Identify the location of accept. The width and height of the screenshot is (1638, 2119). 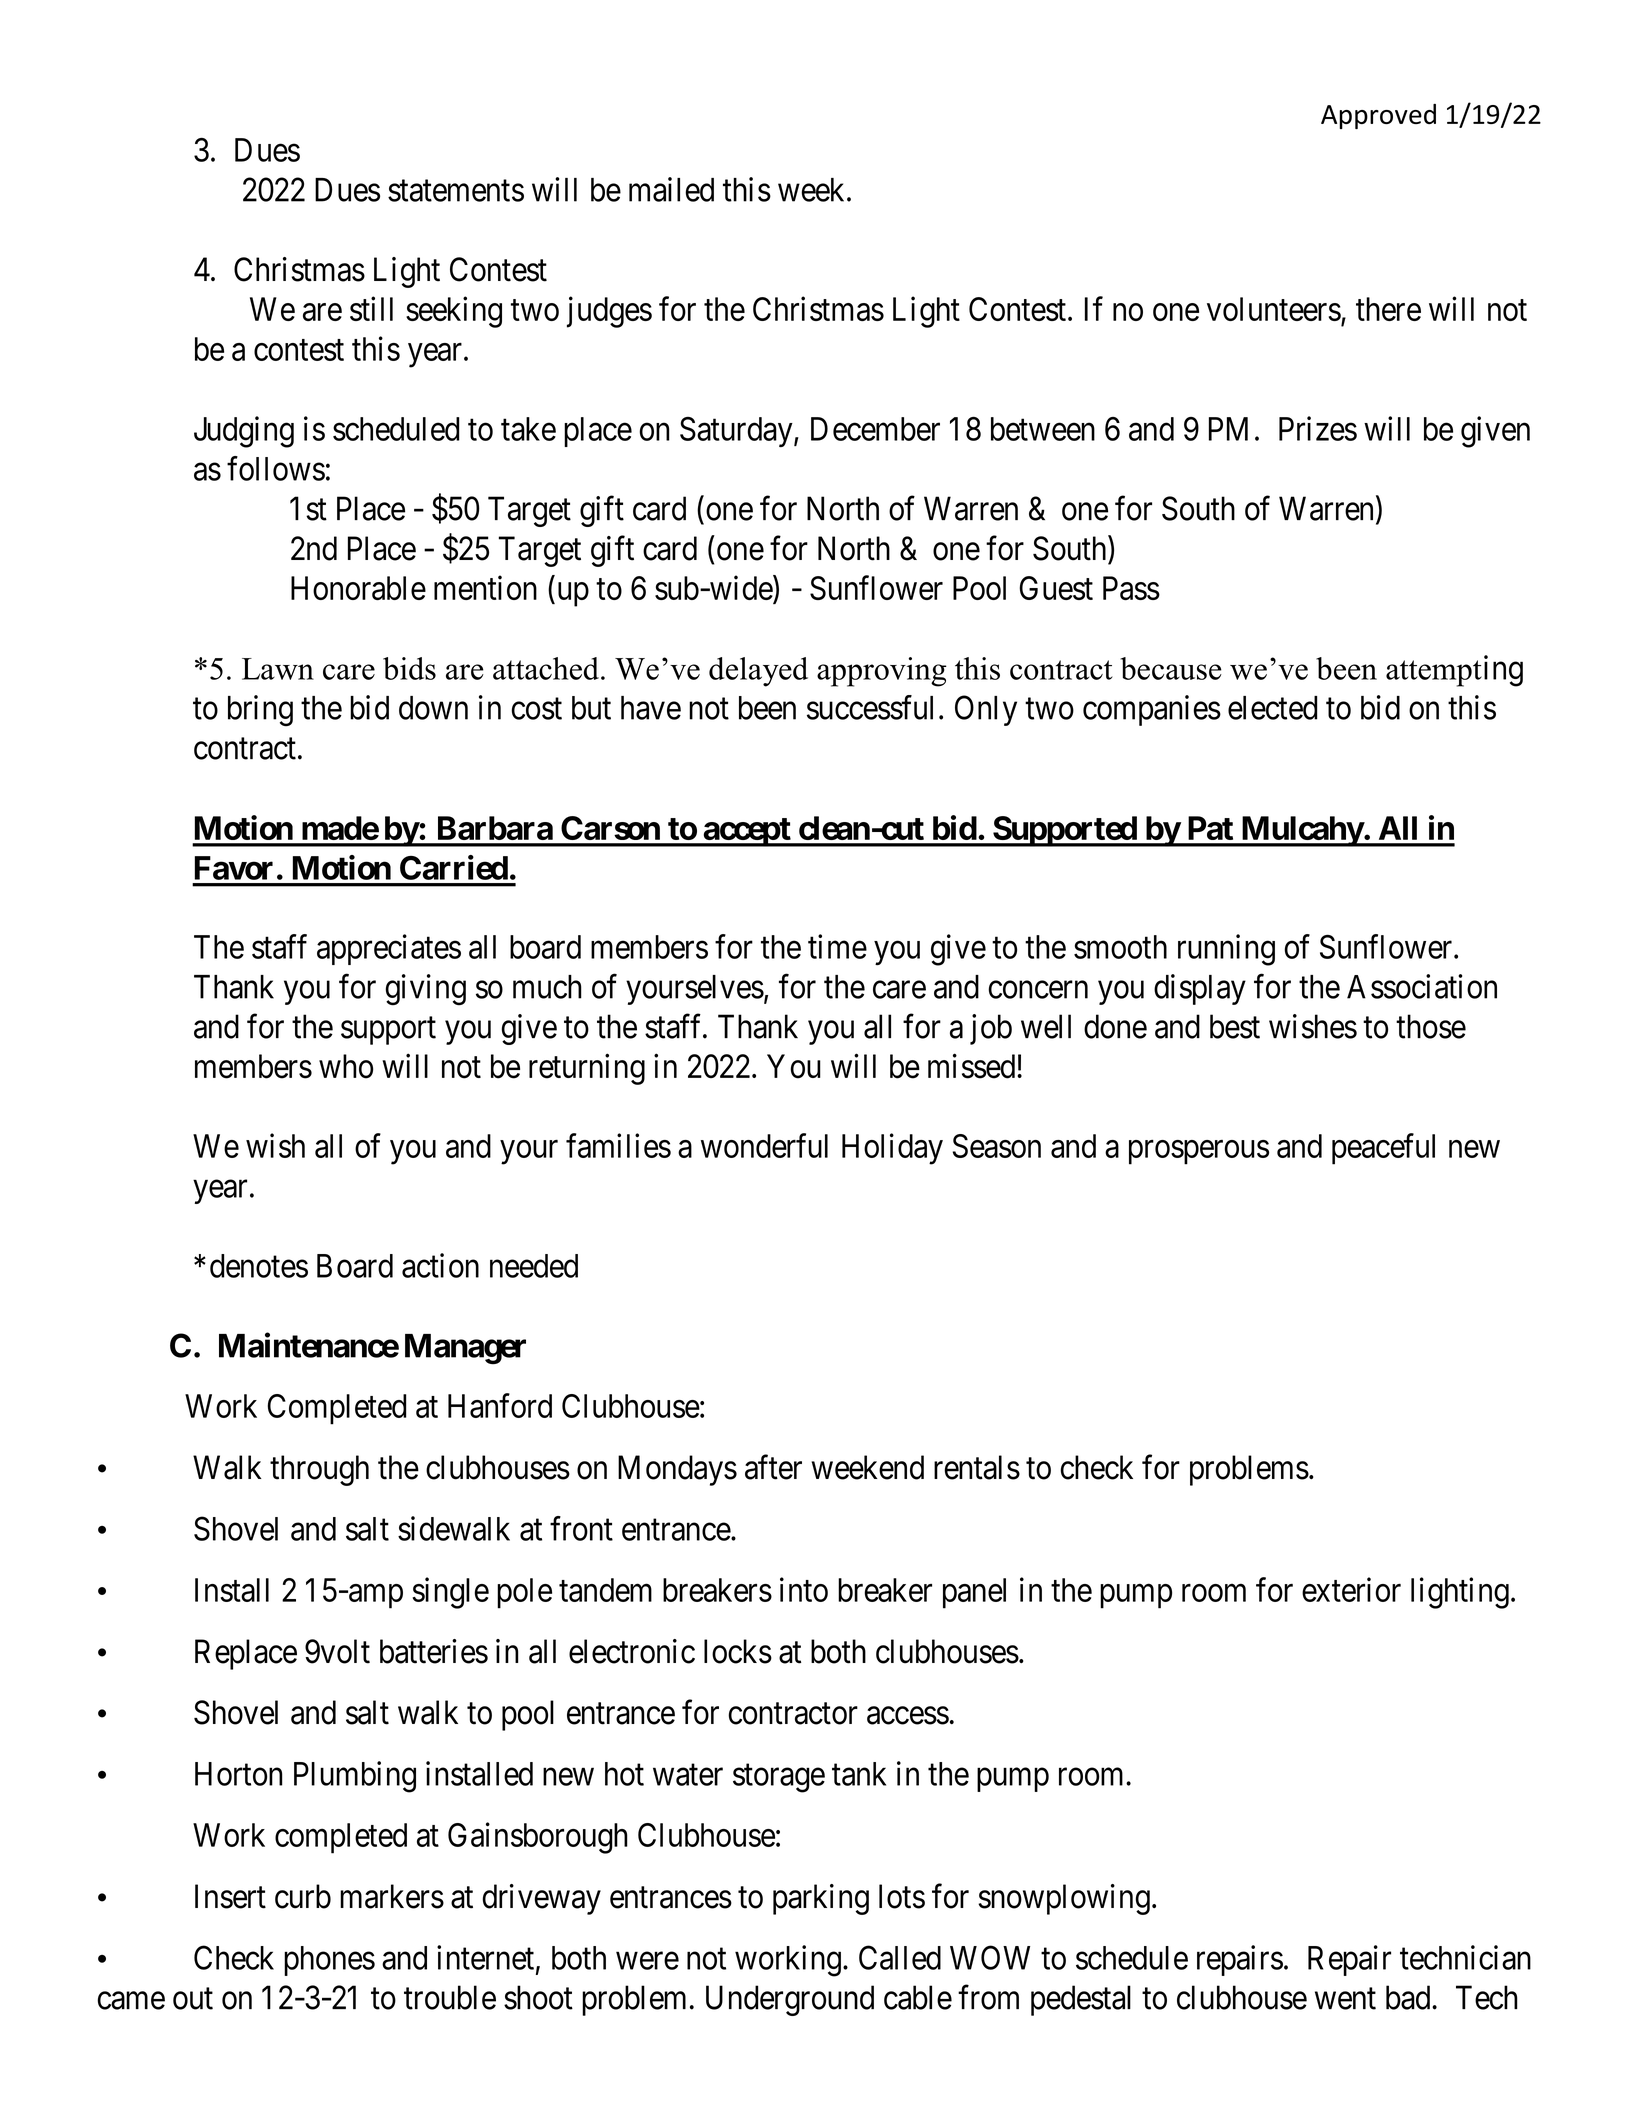
(746, 832).
